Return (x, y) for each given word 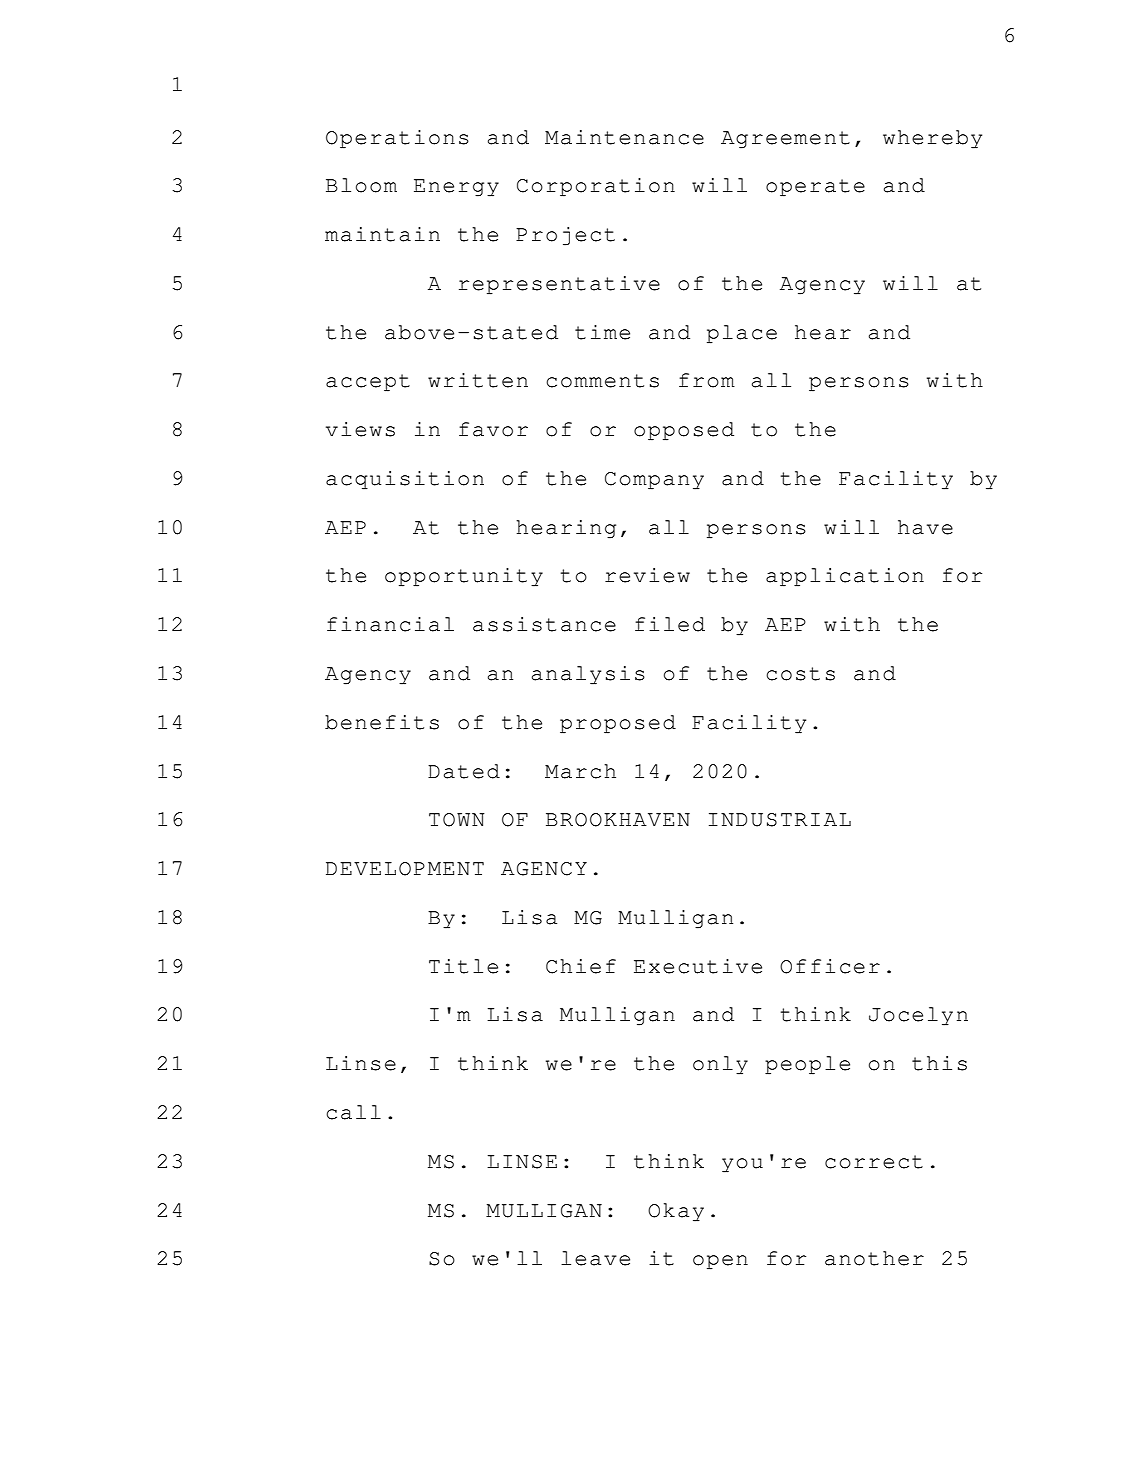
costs (800, 674)
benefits (382, 722)
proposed (618, 724)
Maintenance (624, 137)
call (353, 1112)
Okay (676, 1212)
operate (815, 188)
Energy (456, 188)
